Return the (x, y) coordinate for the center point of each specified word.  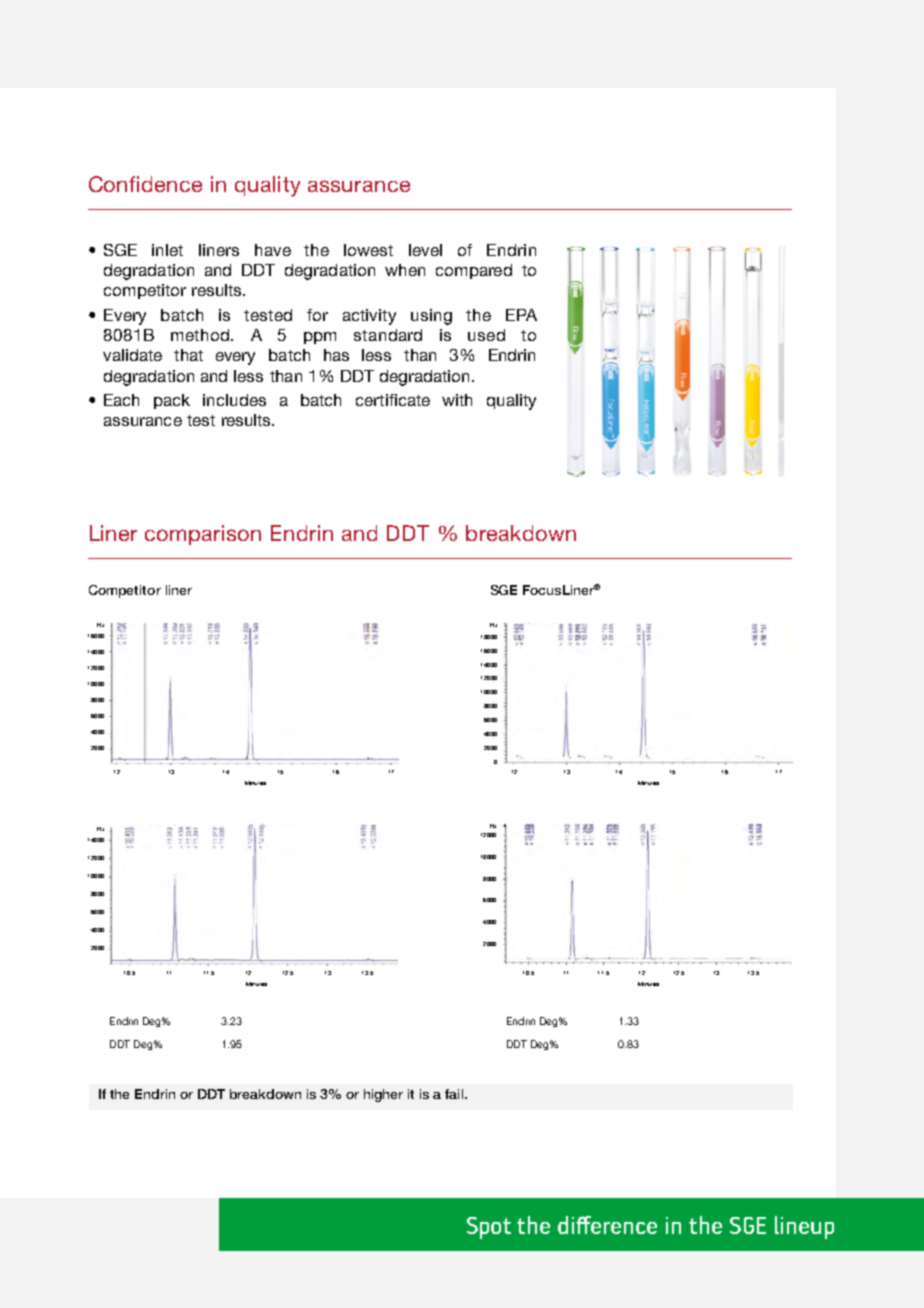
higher (383, 1095)
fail (455, 1094)
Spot (489, 1228)
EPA (521, 315)
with (457, 400)
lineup (804, 1227)
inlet (167, 250)
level (425, 250)
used (486, 335)
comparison (203, 535)
